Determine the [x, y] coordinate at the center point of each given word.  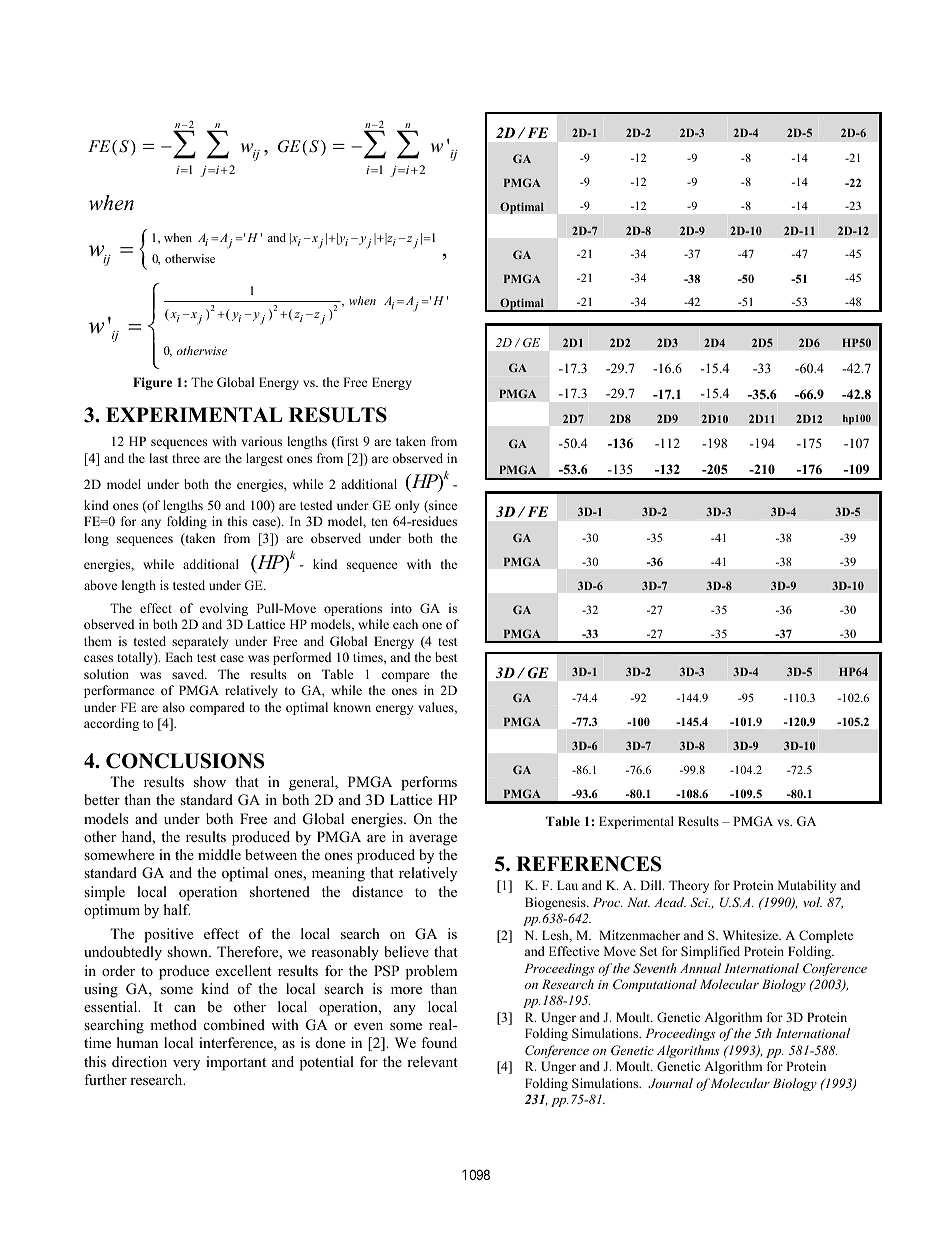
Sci [700, 902]
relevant [432, 1061]
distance [377, 891]
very [186, 1065]
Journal [670, 1083]
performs [429, 783]
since [442, 506]
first [346, 442]
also [174, 707]
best [446, 657]
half [177, 909]
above [100, 585]
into [401, 608]
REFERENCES [588, 864]
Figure [152, 383]
